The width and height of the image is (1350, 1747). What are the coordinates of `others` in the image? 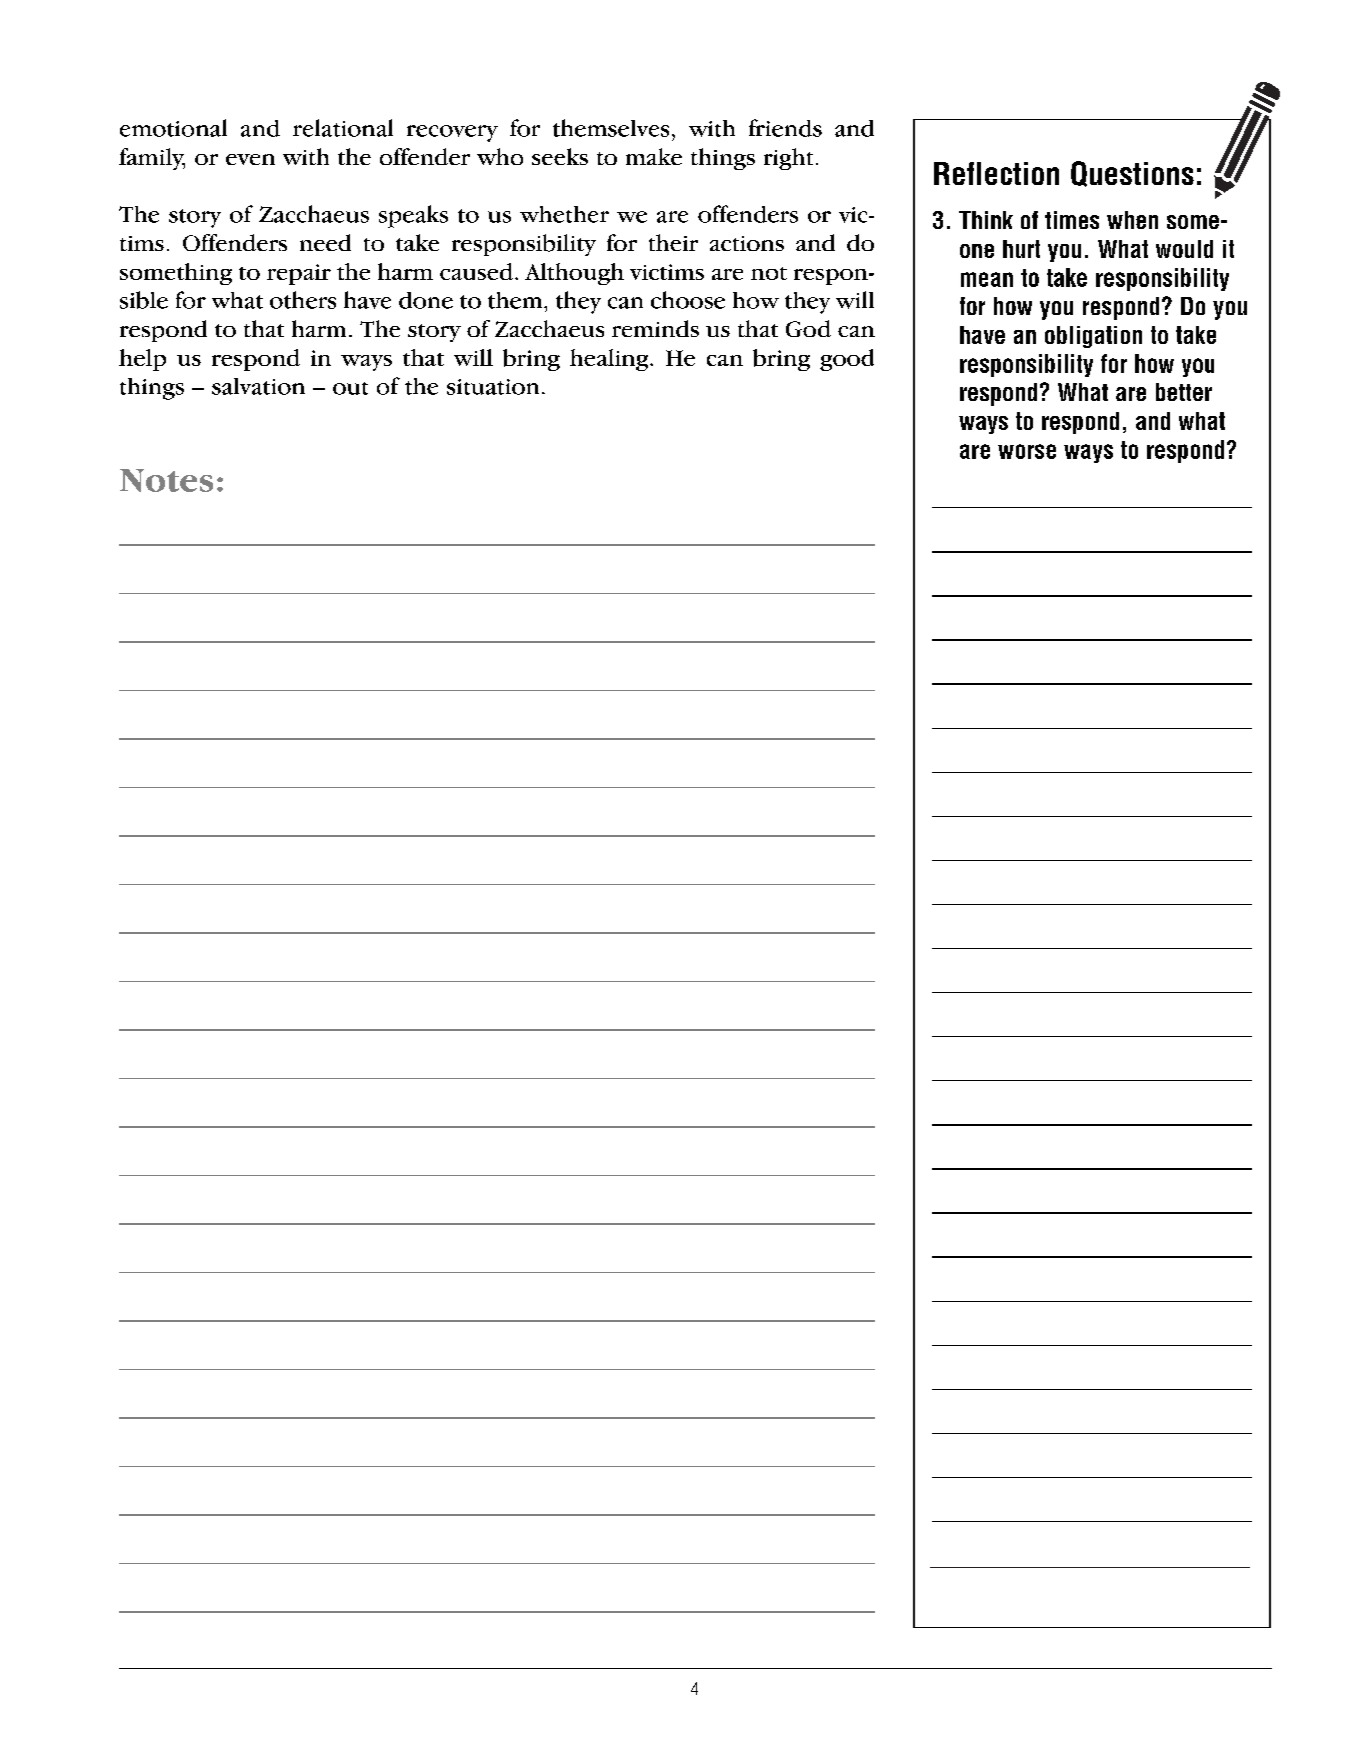 It's located at (303, 300).
